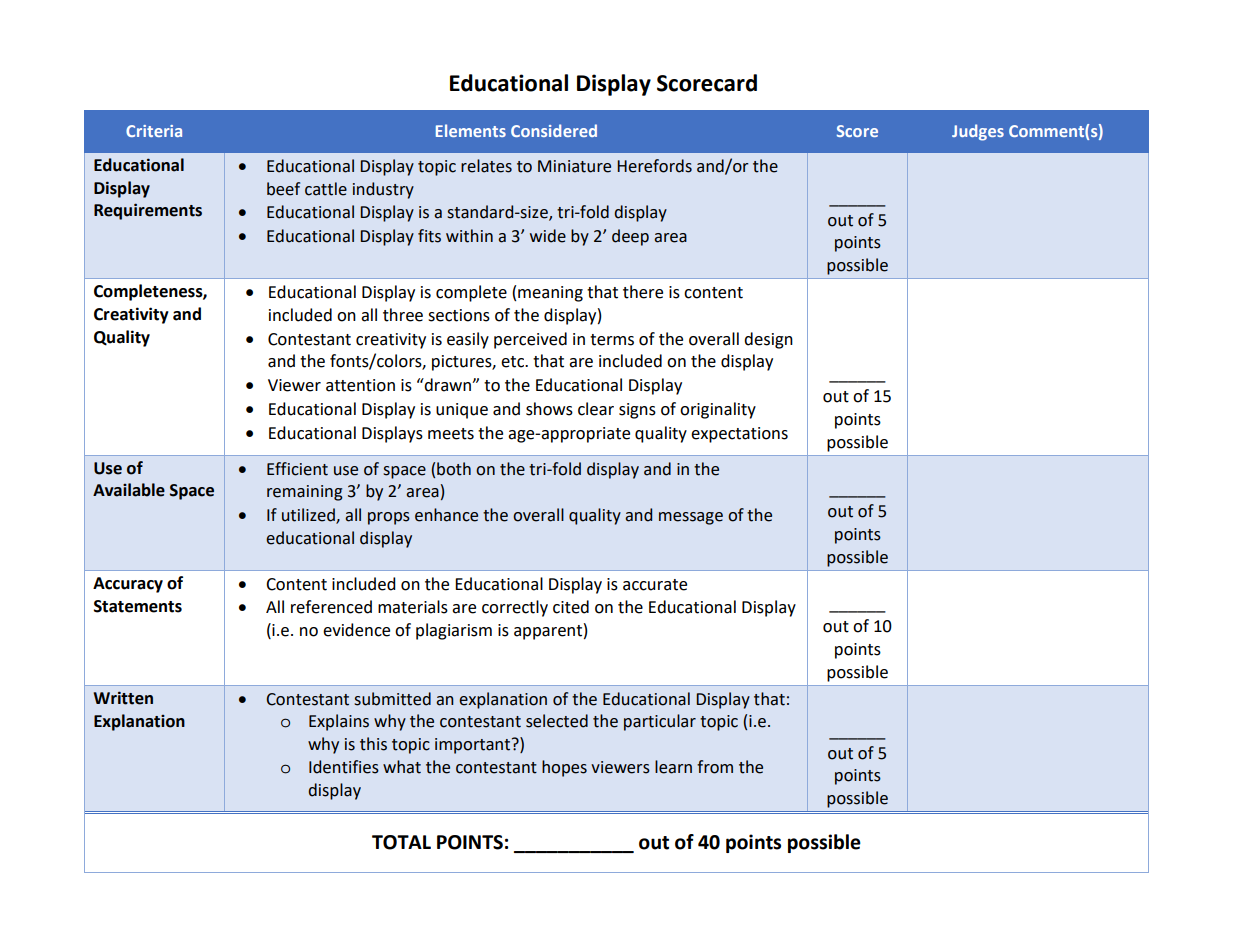 The width and height of the image is (1233, 952). I want to click on expectations, so click(739, 435).
